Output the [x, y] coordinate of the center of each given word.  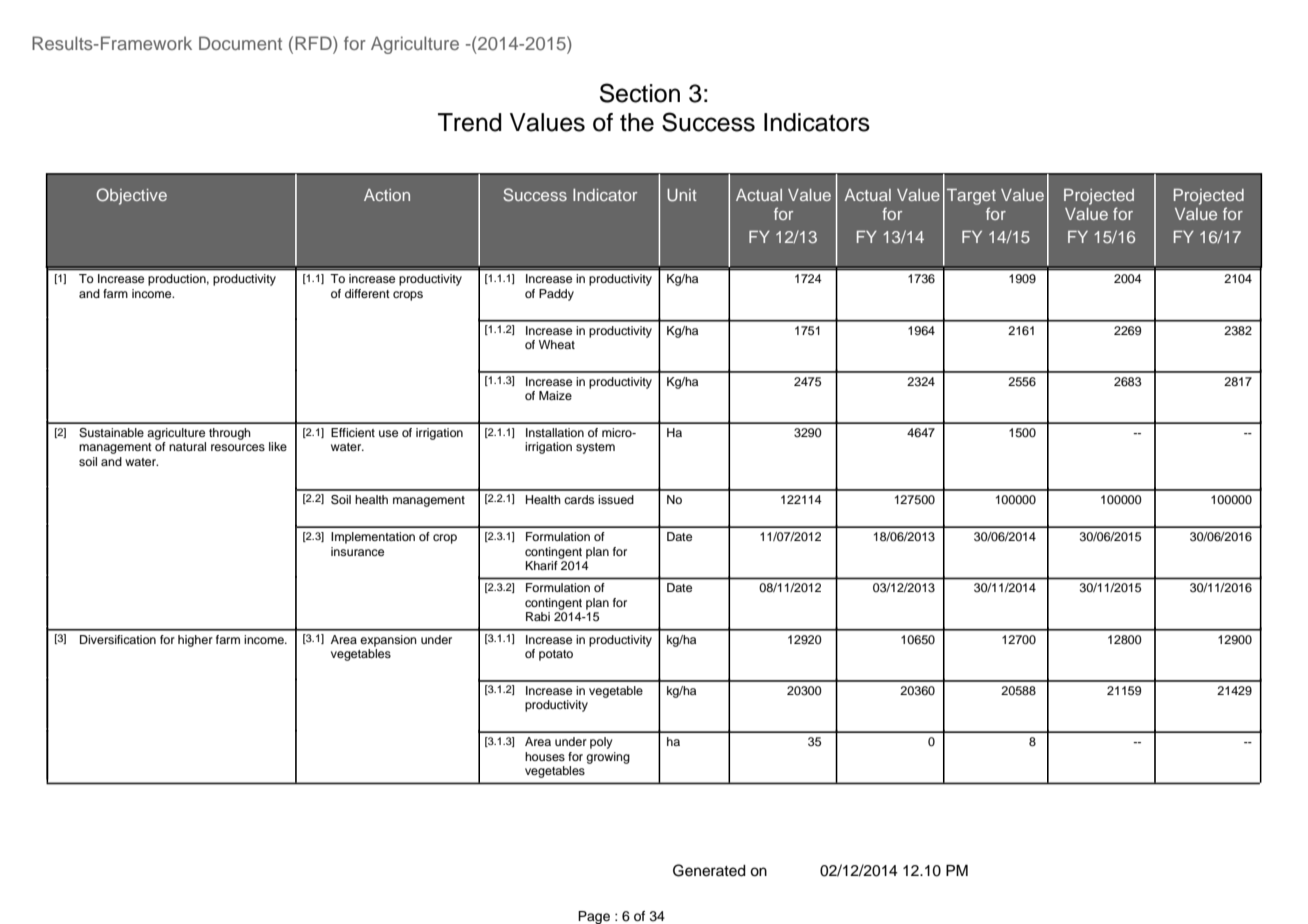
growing [608, 758]
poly [601, 743]
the [637, 122]
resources [238, 447]
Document [240, 43]
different [367, 293]
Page [594, 917]
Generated [709, 870]
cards [579, 499]
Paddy [556, 295]
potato [556, 655]
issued [616, 499]
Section [640, 93]
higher [195, 641]
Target [971, 197]
